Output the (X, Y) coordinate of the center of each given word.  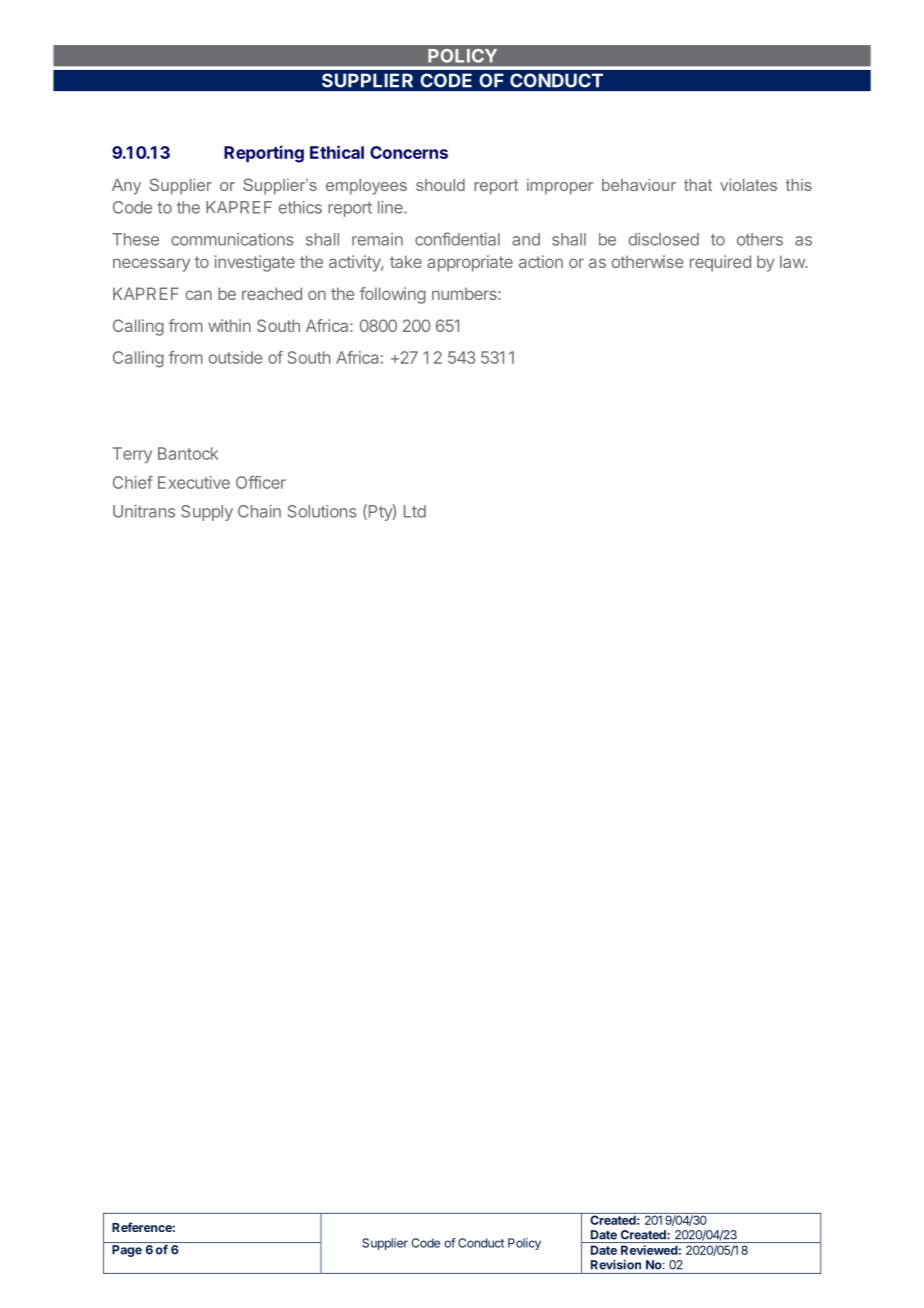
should (440, 185)
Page (127, 1251)
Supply (207, 513)
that (698, 185)
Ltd (415, 511)
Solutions (322, 511)
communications (232, 239)
